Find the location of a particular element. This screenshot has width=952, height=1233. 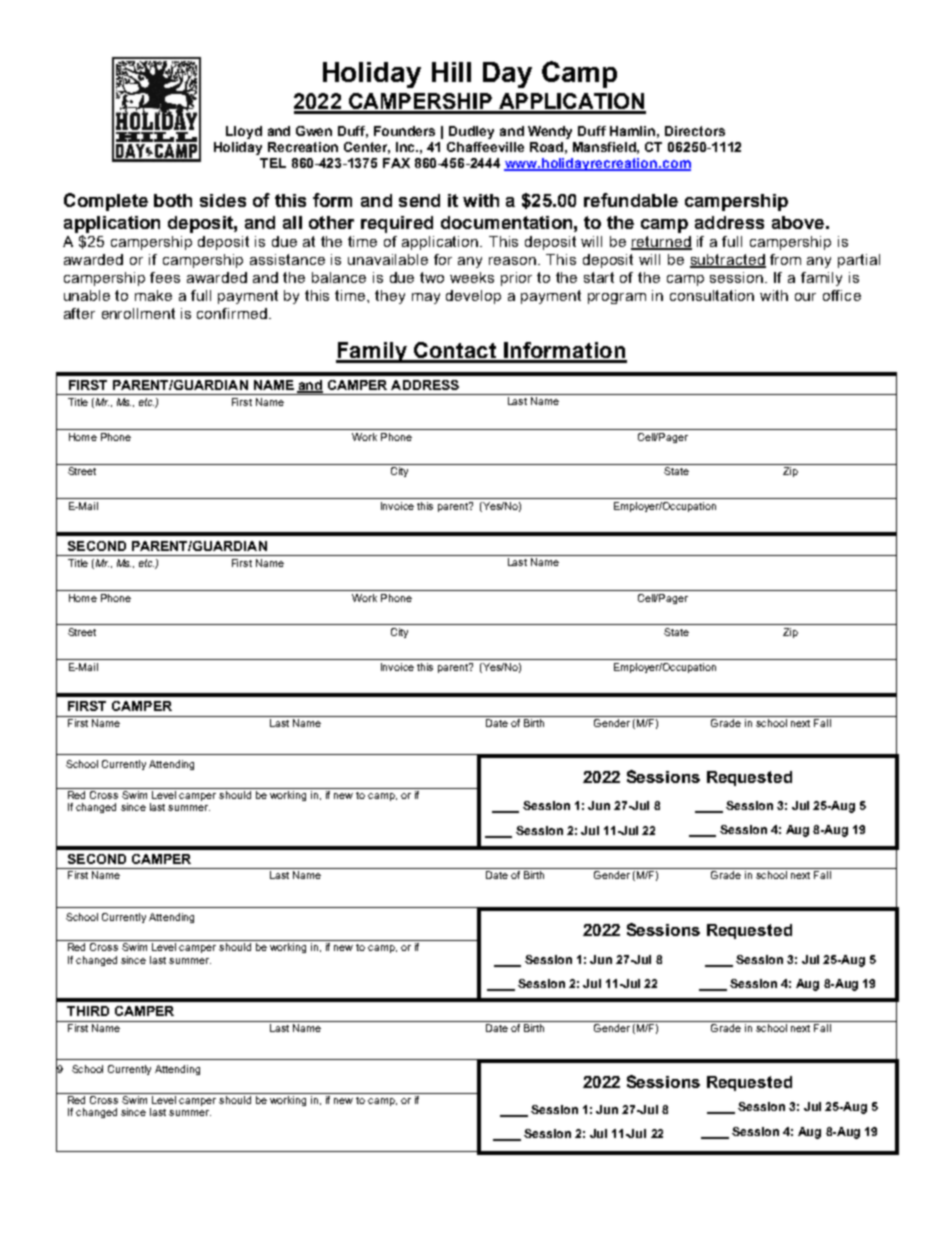

may is located at coordinates (426, 298).
